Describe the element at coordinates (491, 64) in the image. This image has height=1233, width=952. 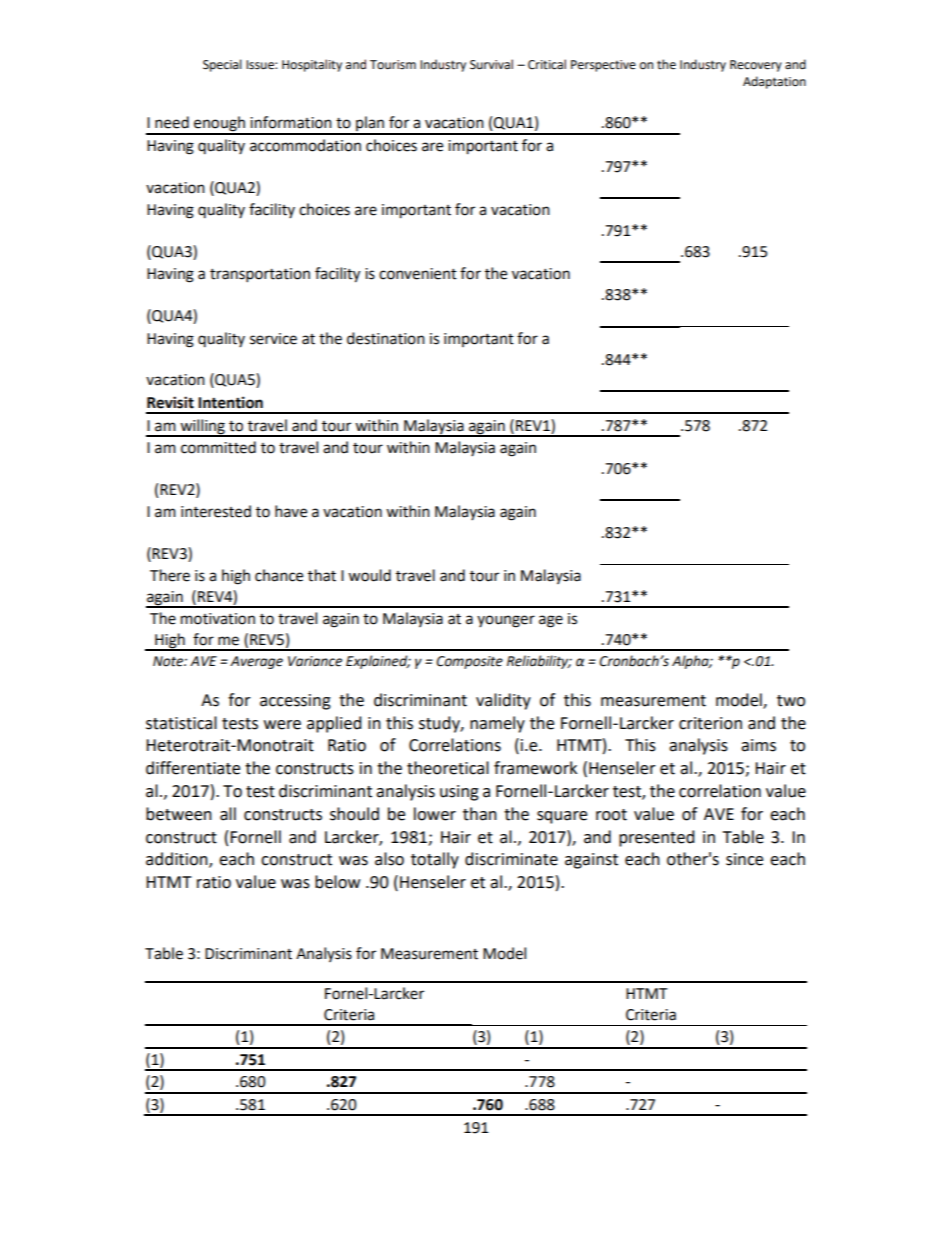
I see `Survival` at that location.
